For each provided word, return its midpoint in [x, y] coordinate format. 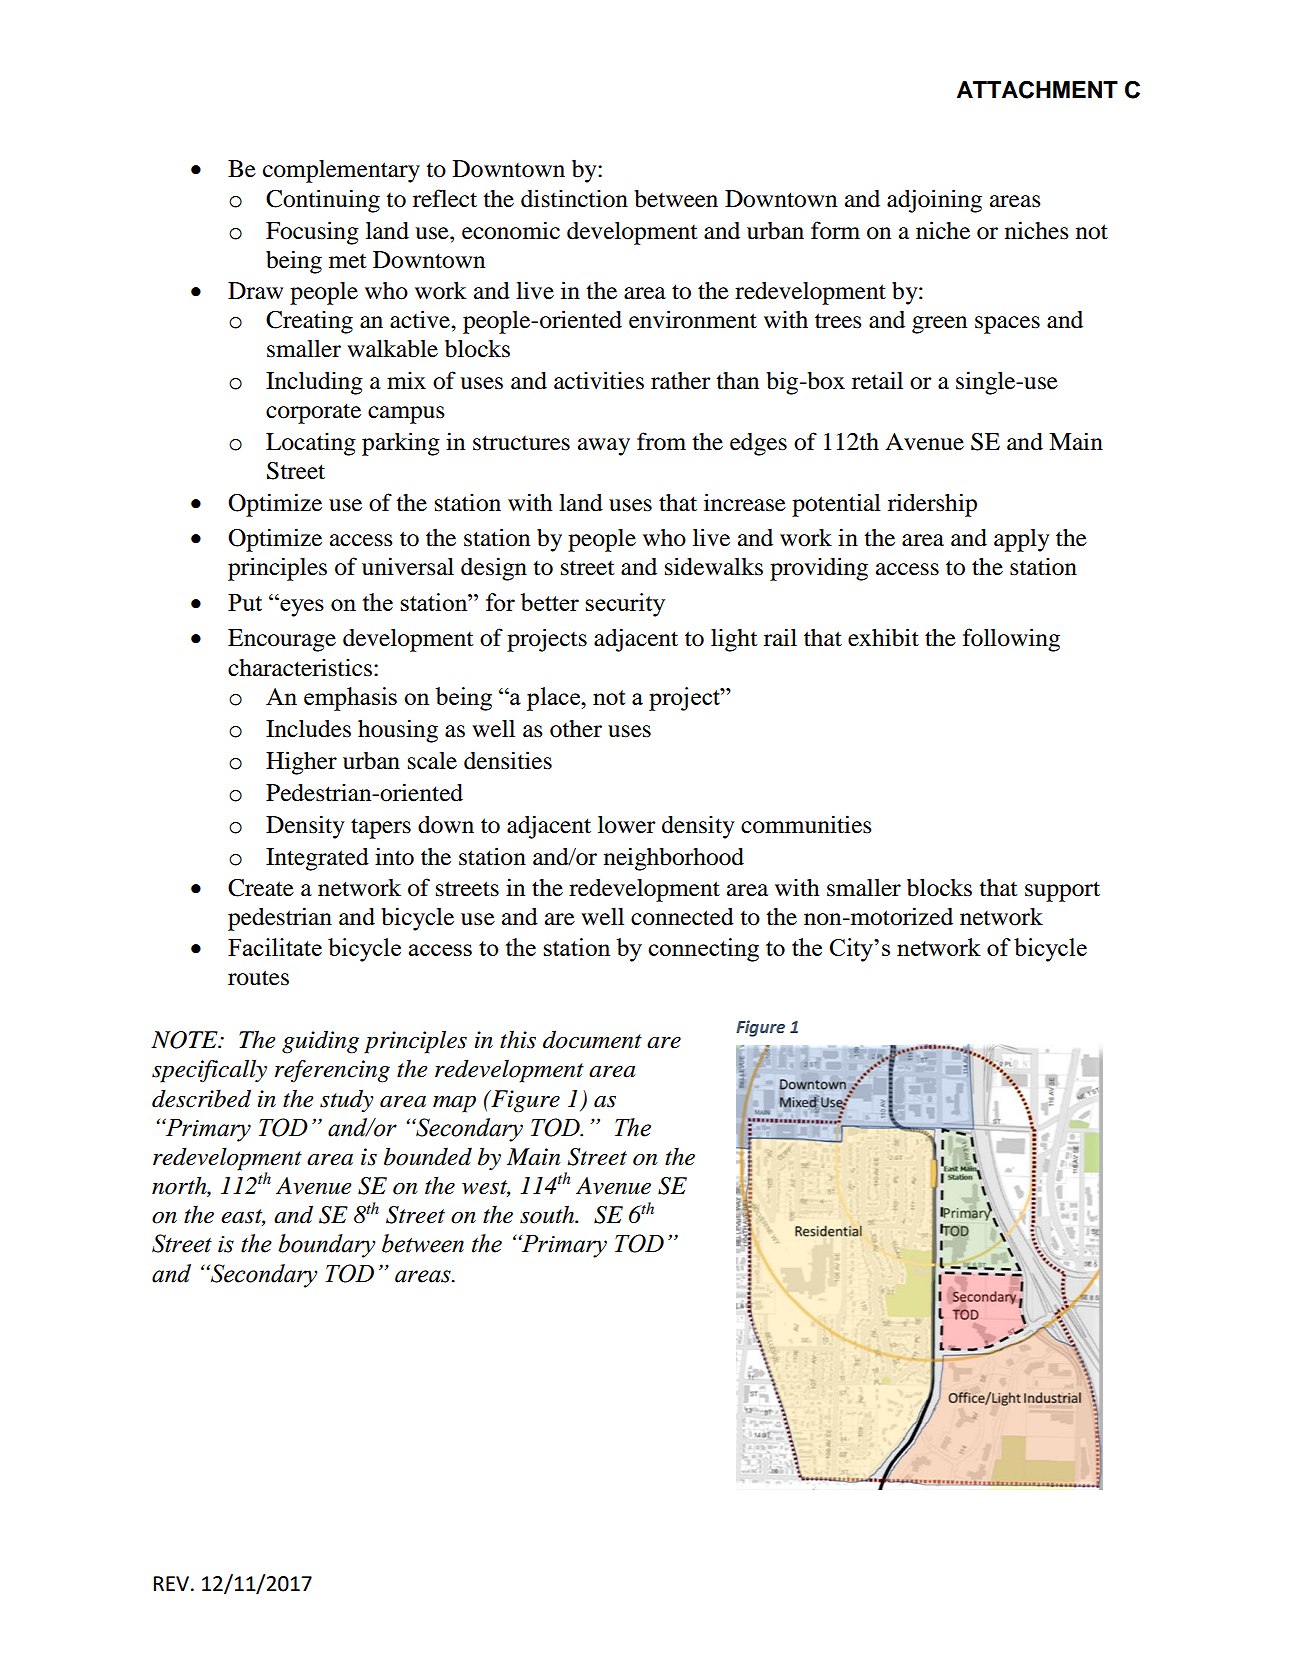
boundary [327, 1246]
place [554, 699]
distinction [574, 198]
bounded [428, 1156]
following [1011, 640]
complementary [341, 171]
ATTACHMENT [1037, 90]
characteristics [300, 667]
